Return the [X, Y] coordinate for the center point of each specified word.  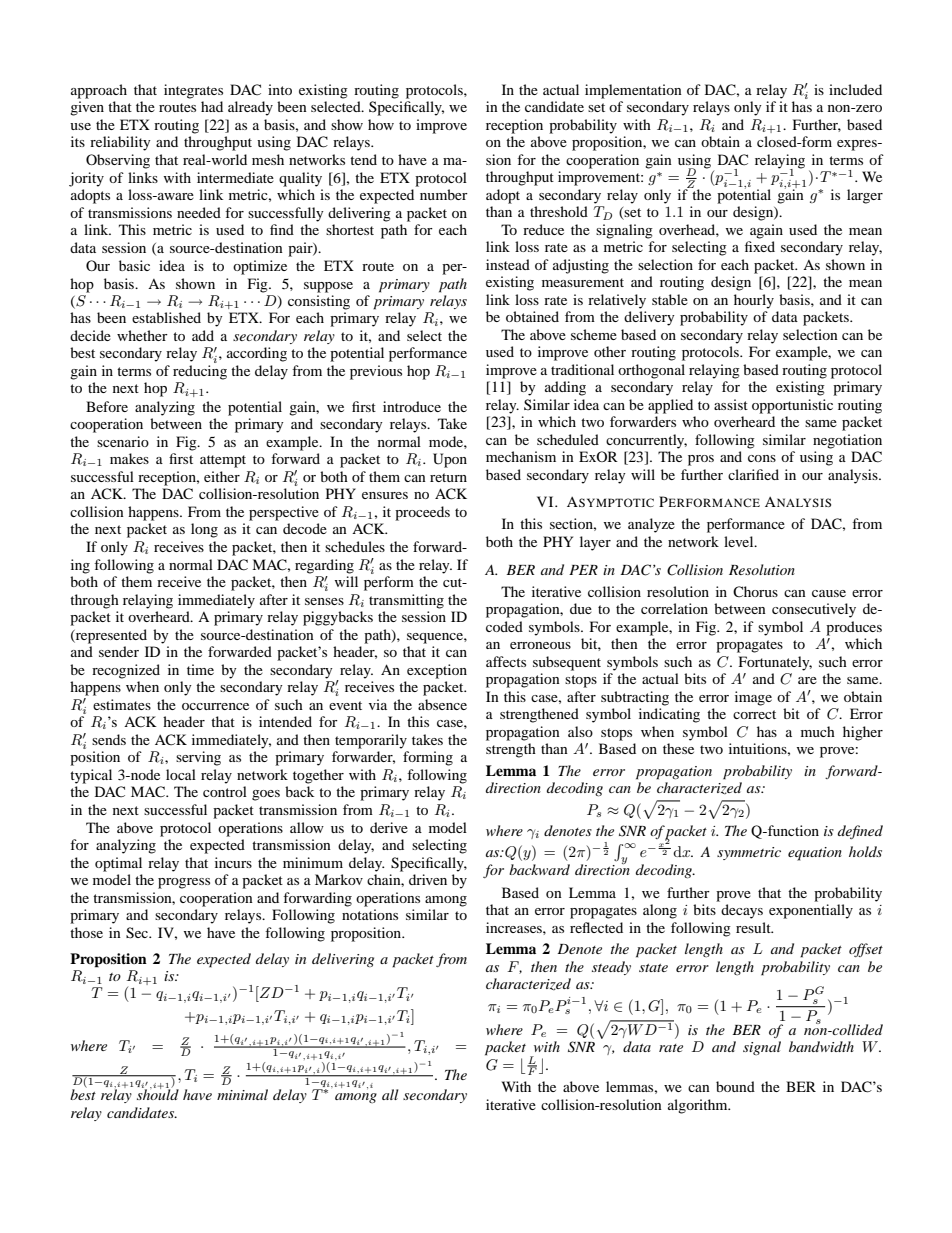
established [166, 317]
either [222, 476]
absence [442, 704]
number [444, 194]
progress [184, 883]
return [448, 477]
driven [428, 879]
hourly [754, 301]
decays [742, 911]
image [753, 698]
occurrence [215, 706]
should [158, 1093]
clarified [753, 474]
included [855, 89]
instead [508, 264]
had [212, 106]
